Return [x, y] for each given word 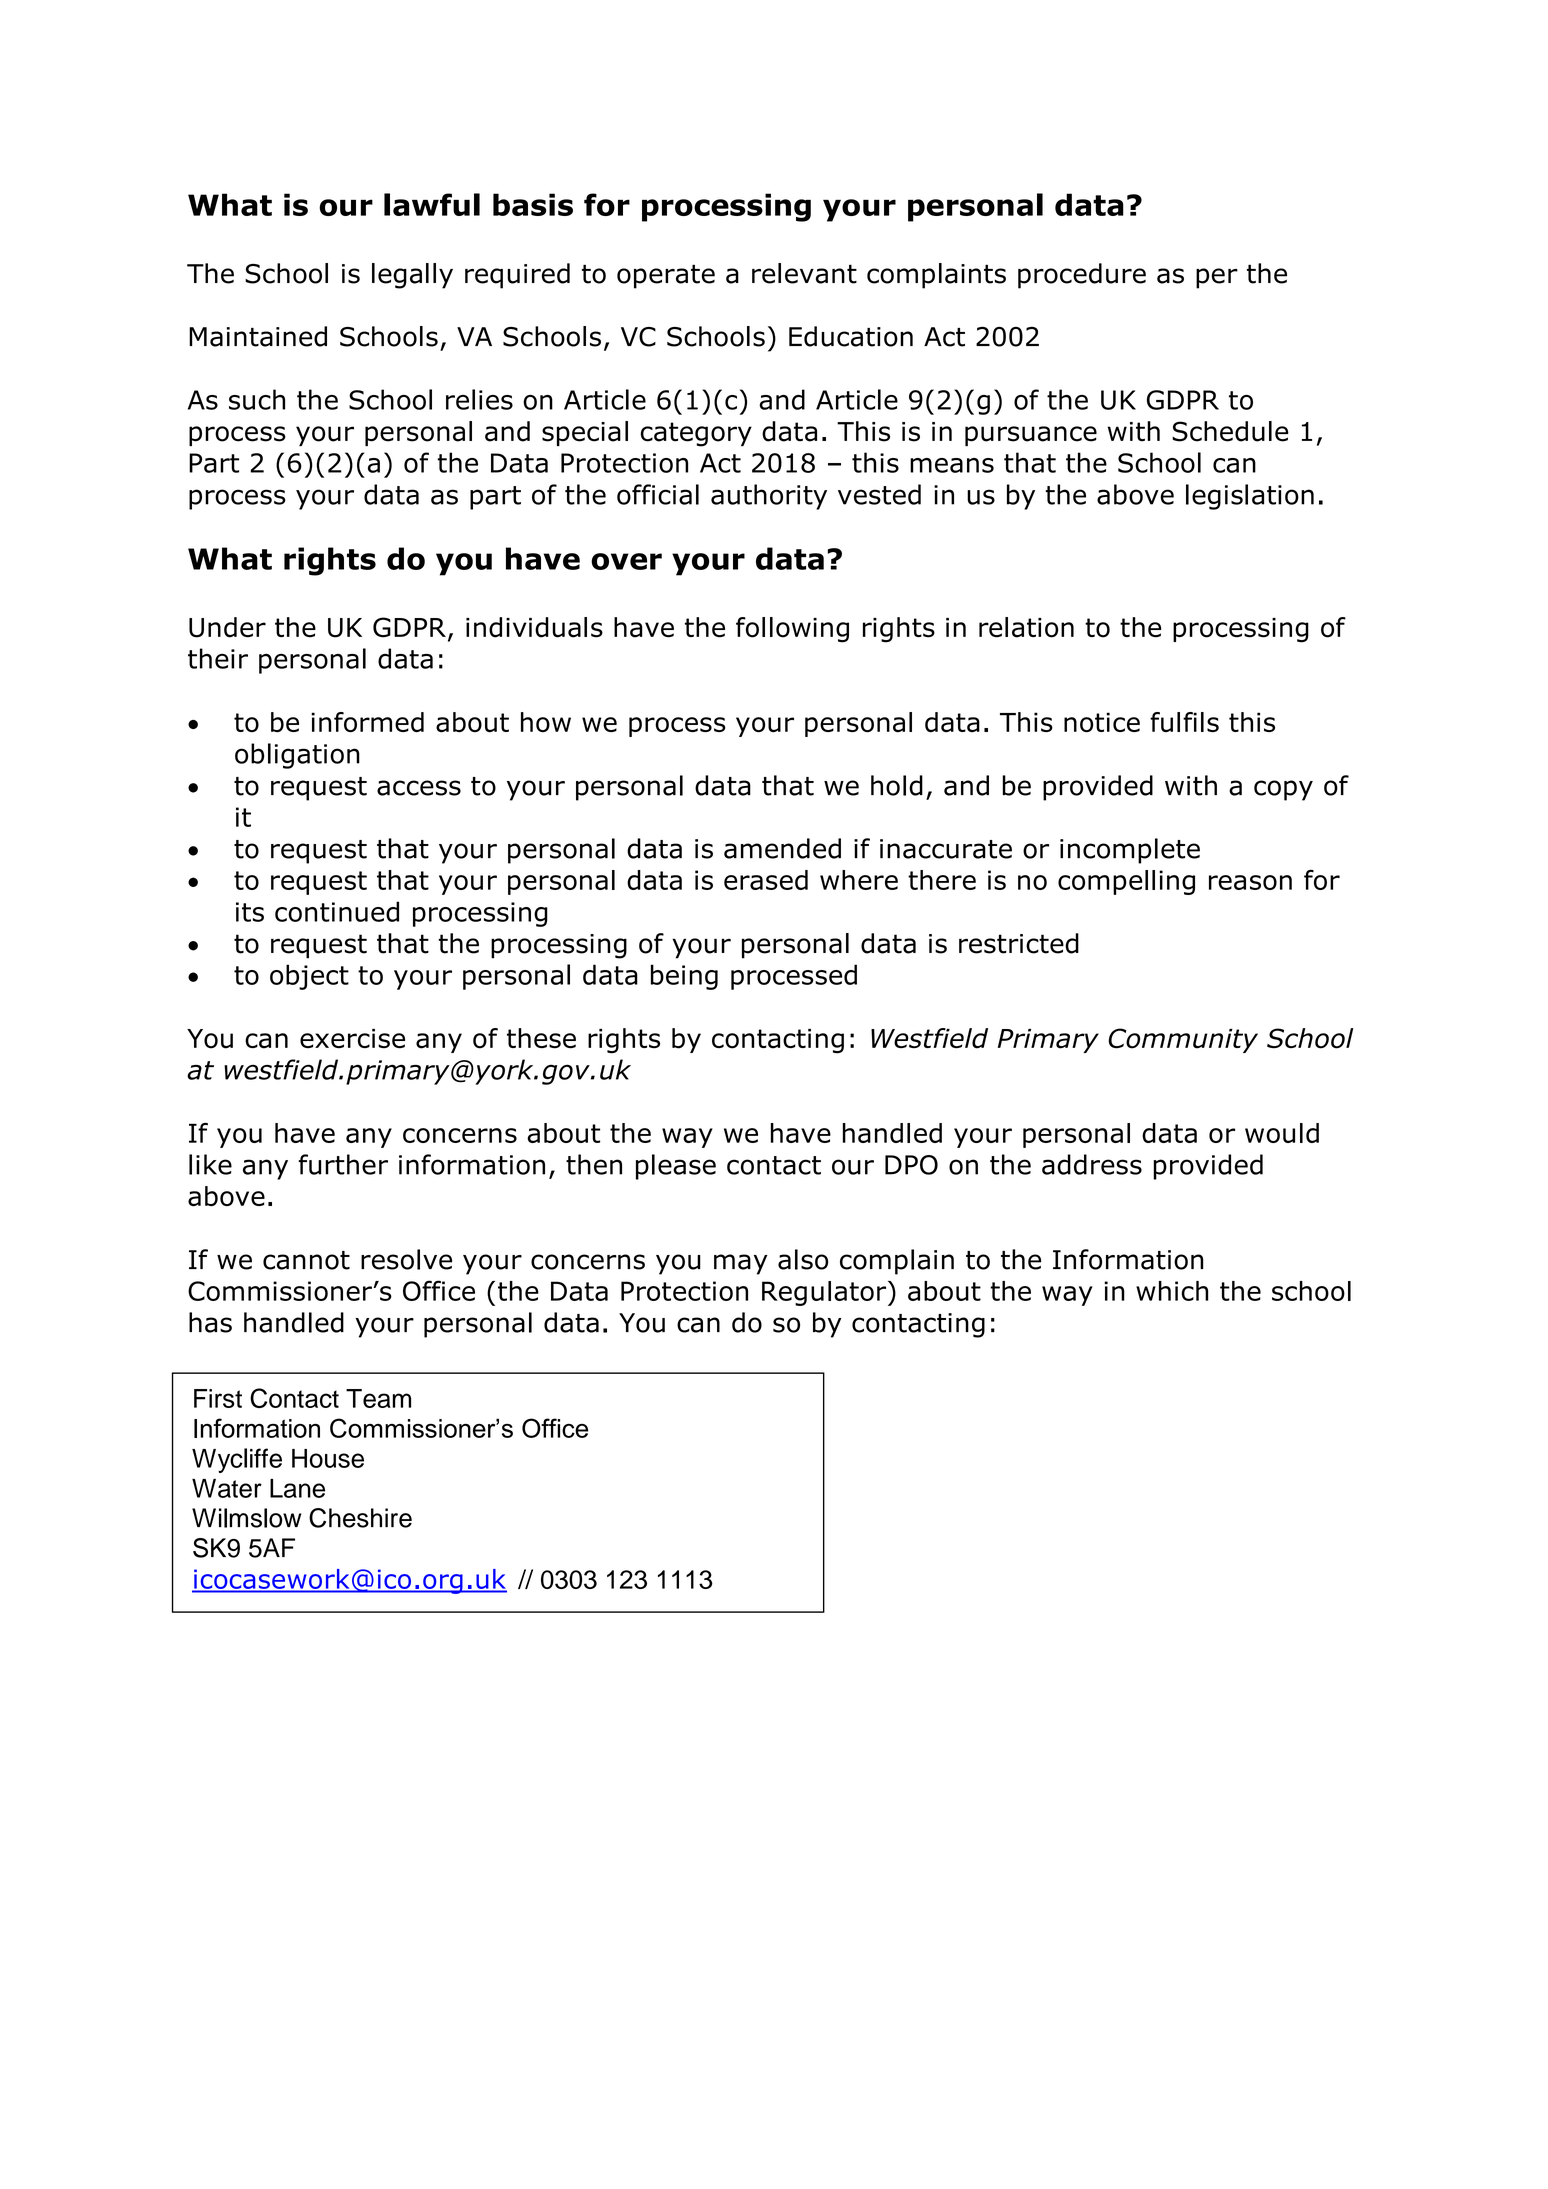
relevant [804, 273]
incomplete [1130, 851]
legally [412, 276]
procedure [1082, 276]
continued [337, 911]
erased [766, 880]
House [328, 1458]
